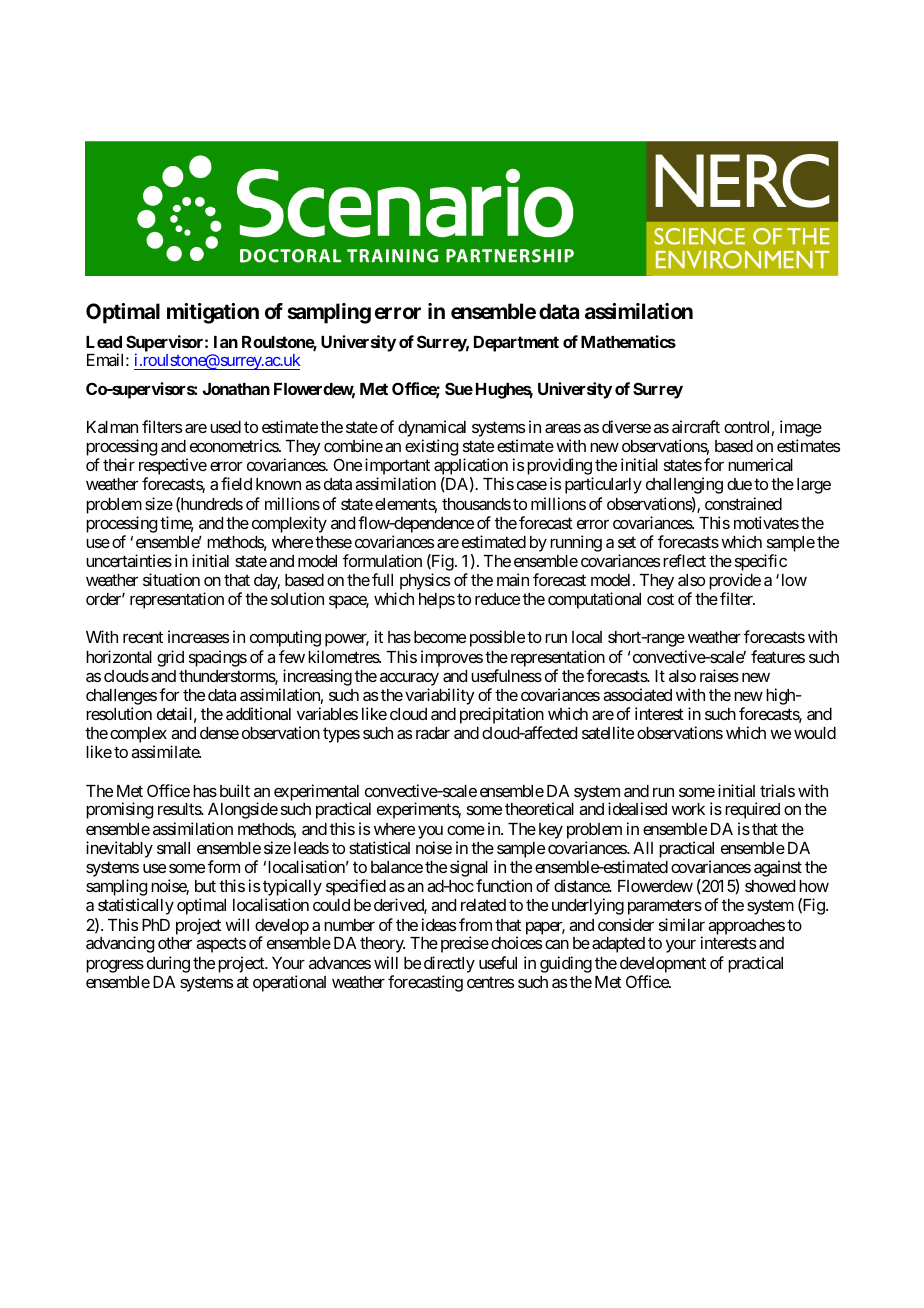 The height and width of the document is (1308, 924). I want to click on increases, so click(198, 636).
